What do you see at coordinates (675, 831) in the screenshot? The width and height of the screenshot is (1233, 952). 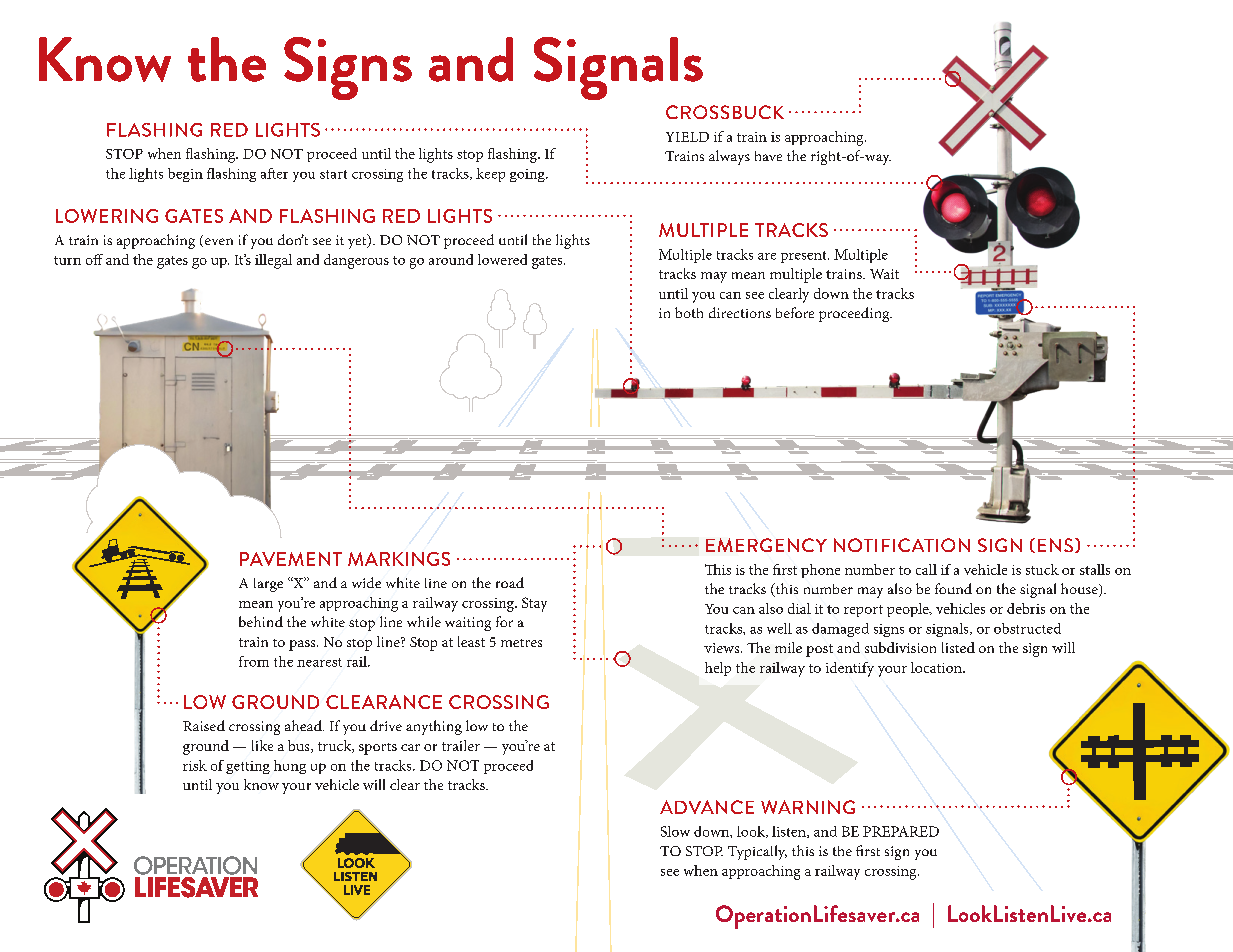 I see `Slow` at bounding box center [675, 831].
